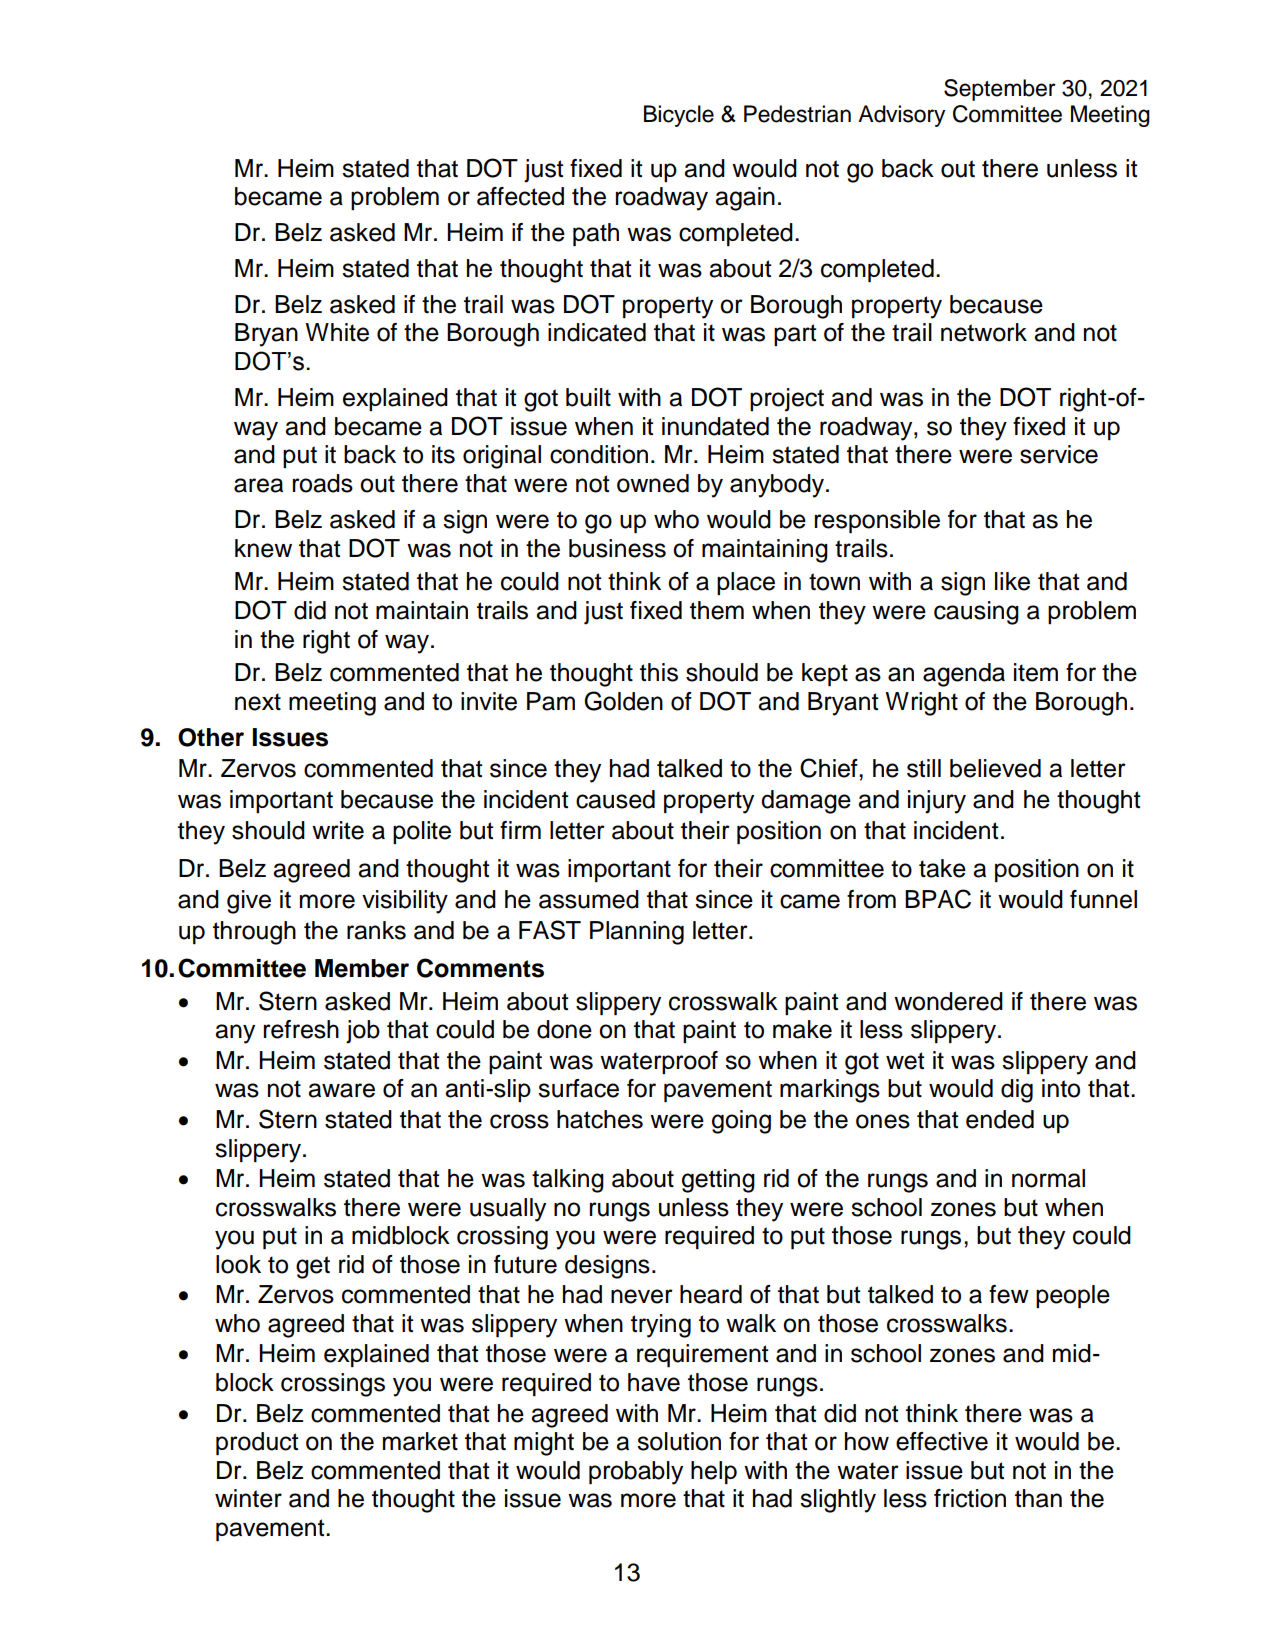  I want to click on hatches, so click(600, 1119).
